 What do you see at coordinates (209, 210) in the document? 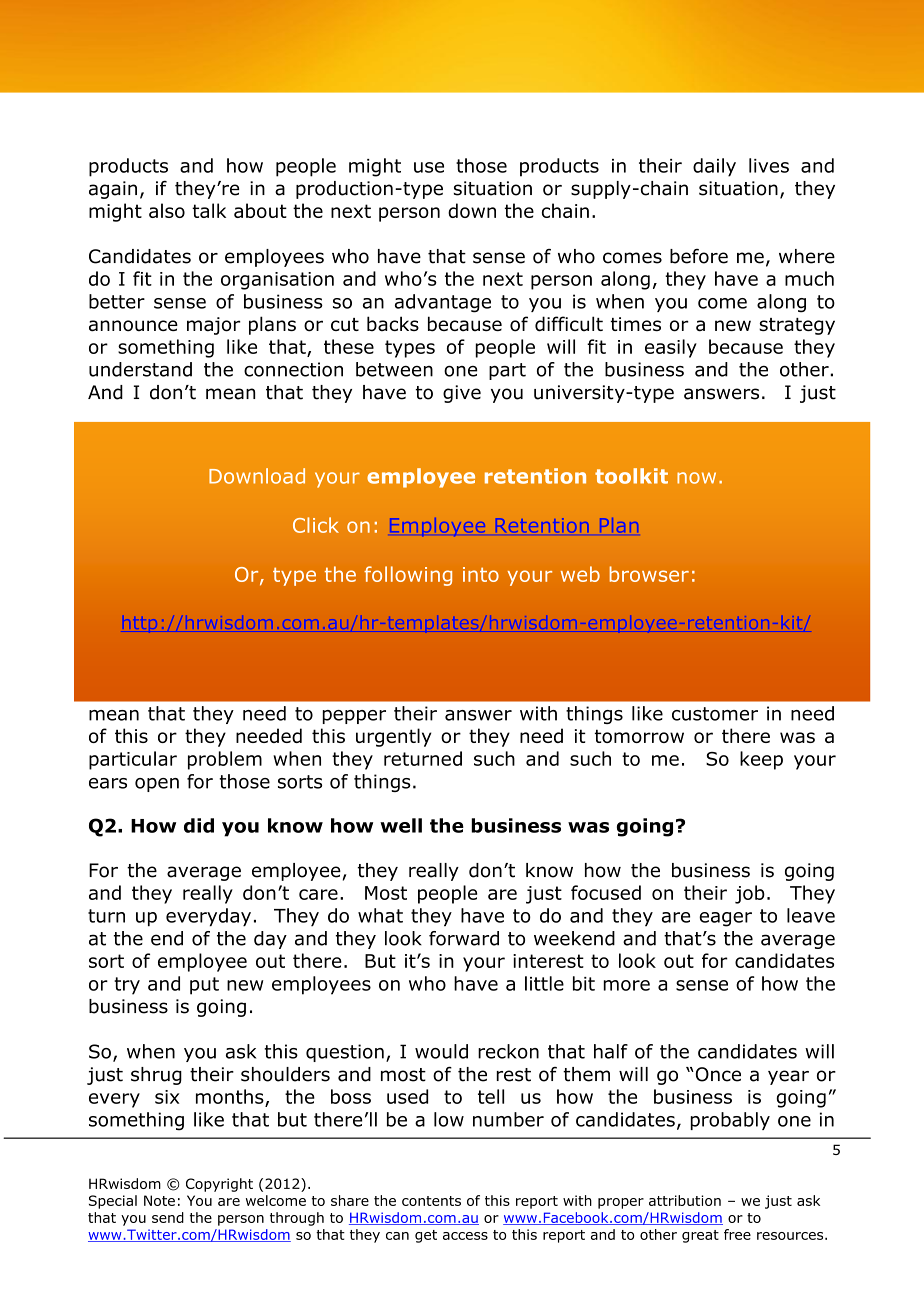
I see `talk` at bounding box center [209, 210].
